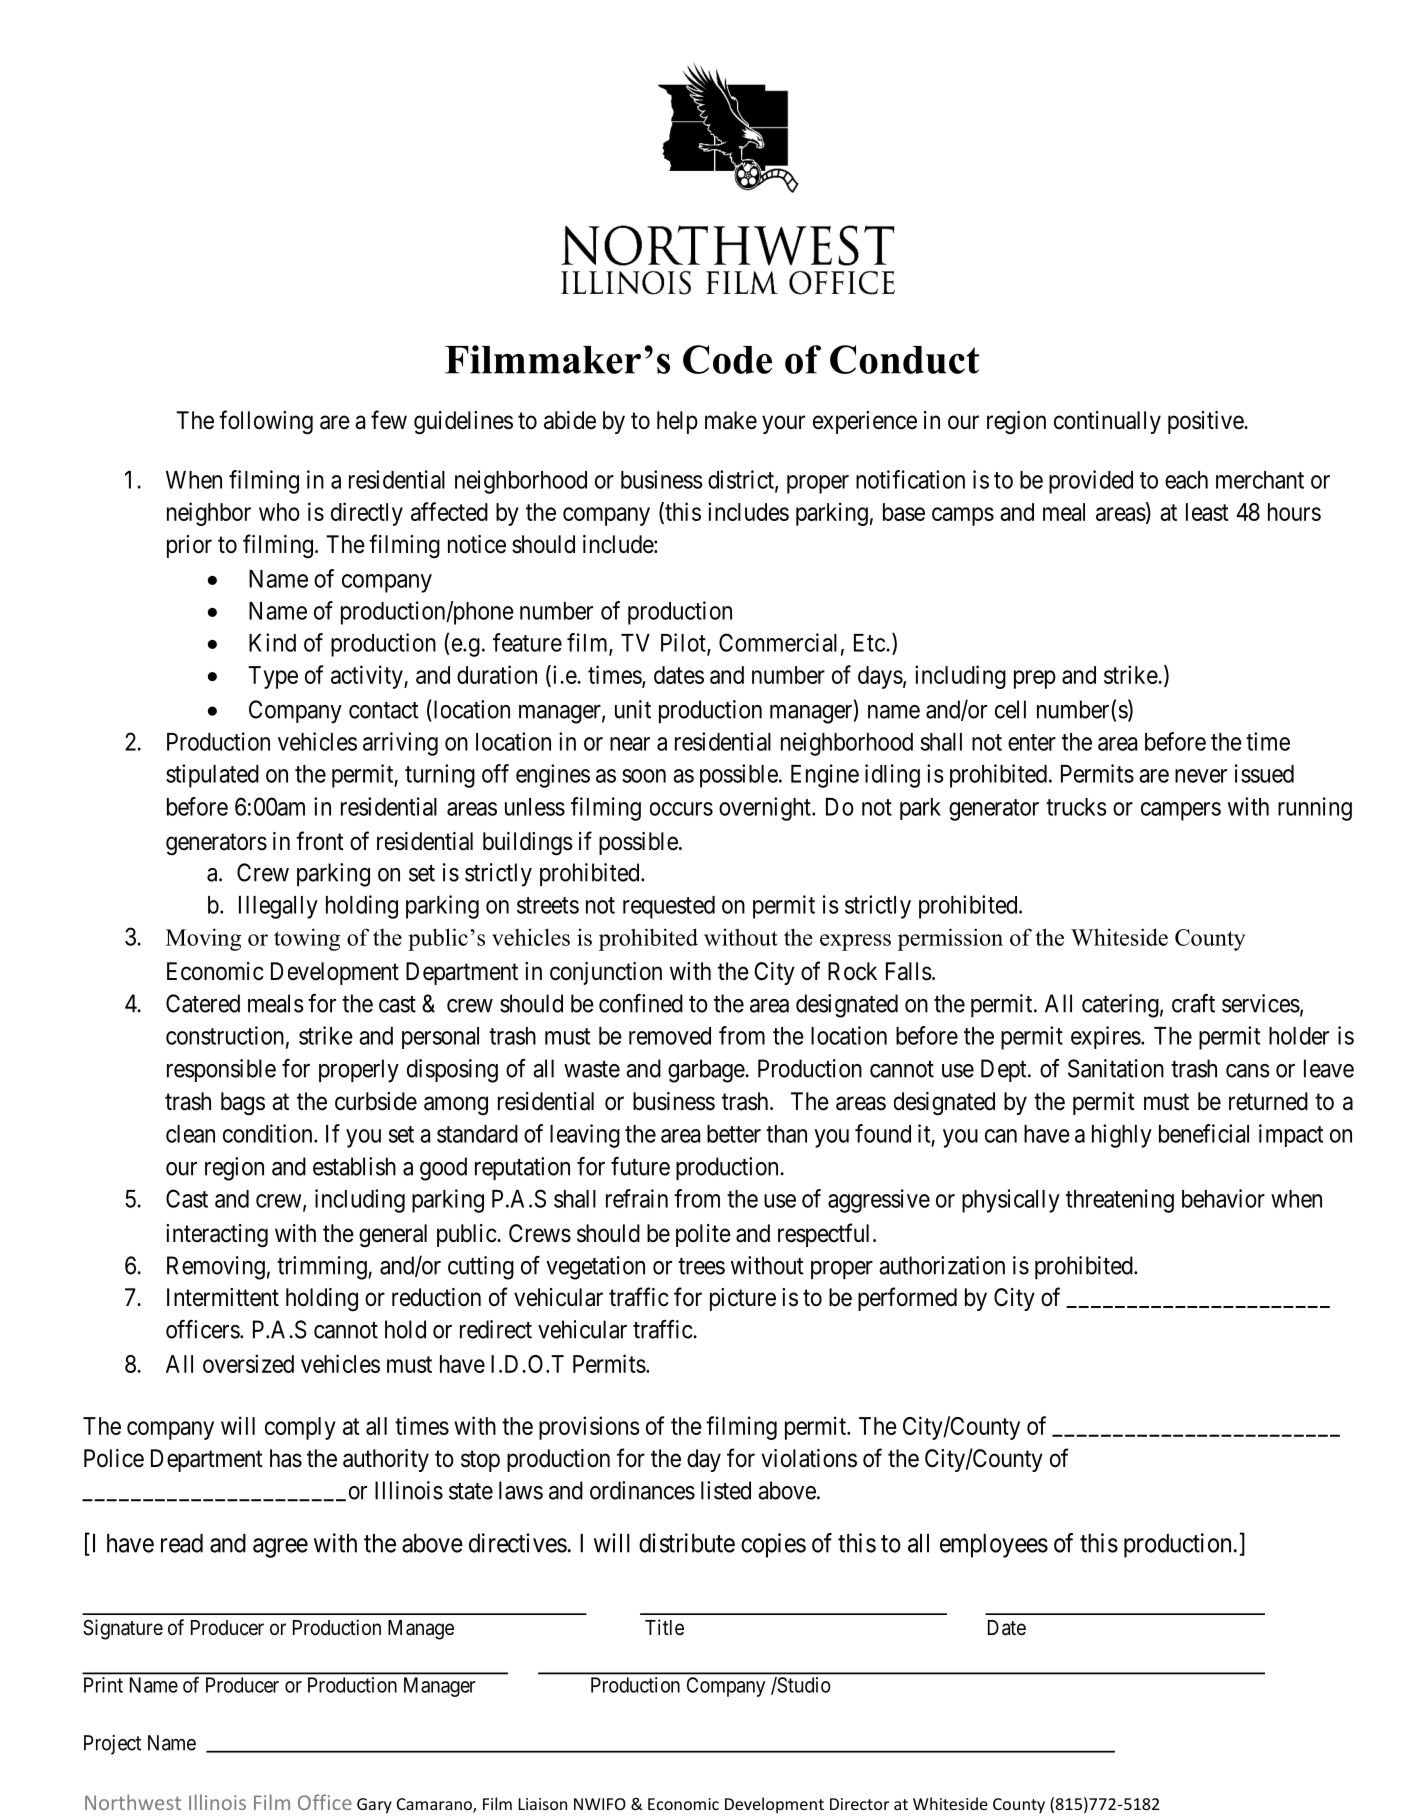 The width and height of the page is (1404, 1818). Describe the element at coordinates (286, 1458) in the page. I see `has` at that location.
